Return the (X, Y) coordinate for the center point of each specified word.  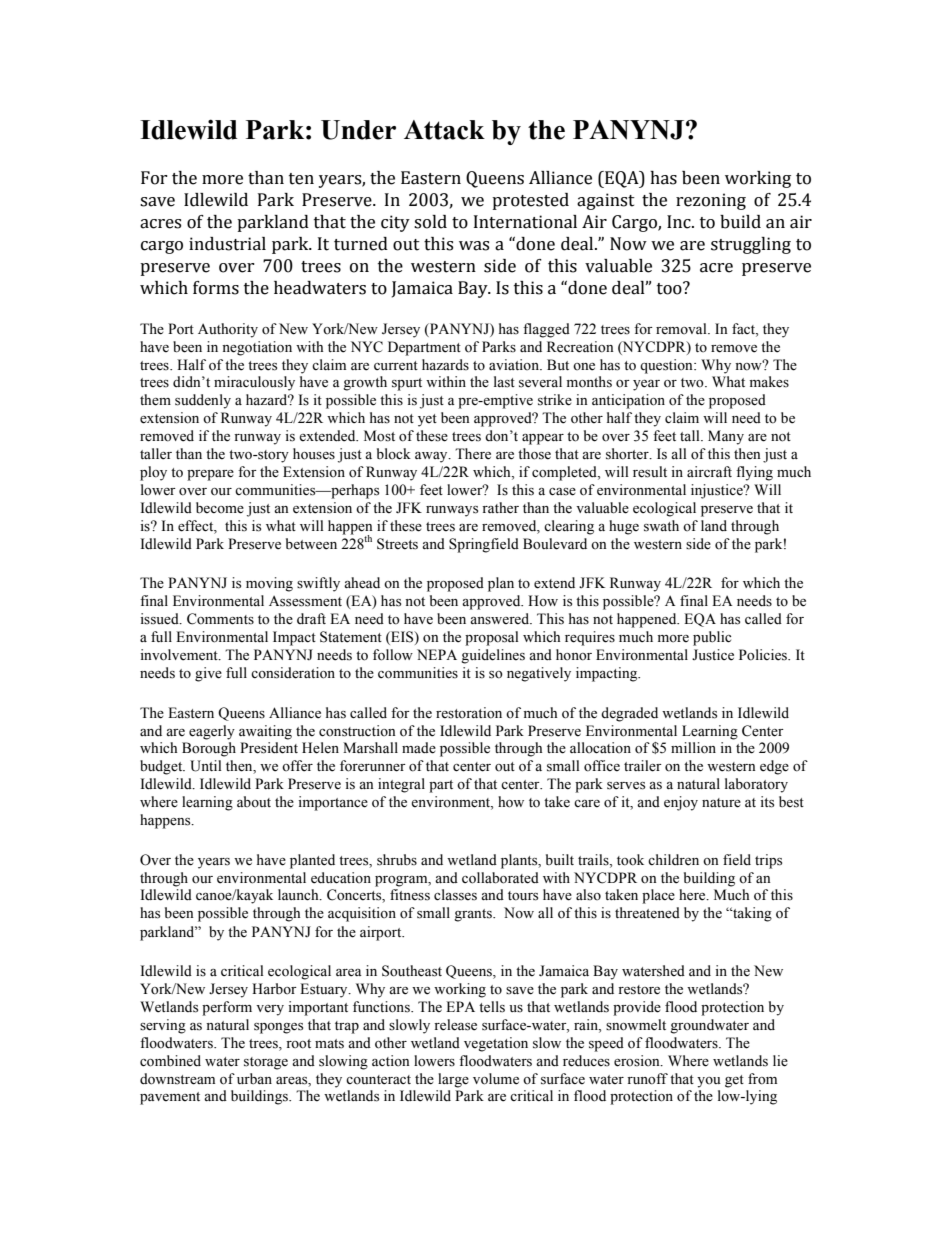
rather (500, 508)
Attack (444, 130)
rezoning (711, 201)
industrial (227, 244)
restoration (469, 713)
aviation (515, 364)
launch (299, 894)
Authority (228, 330)
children (673, 860)
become (220, 508)
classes (455, 895)
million (693, 748)
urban (254, 1078)
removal (682, 329)
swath (661, 526)
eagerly (212, 732)
